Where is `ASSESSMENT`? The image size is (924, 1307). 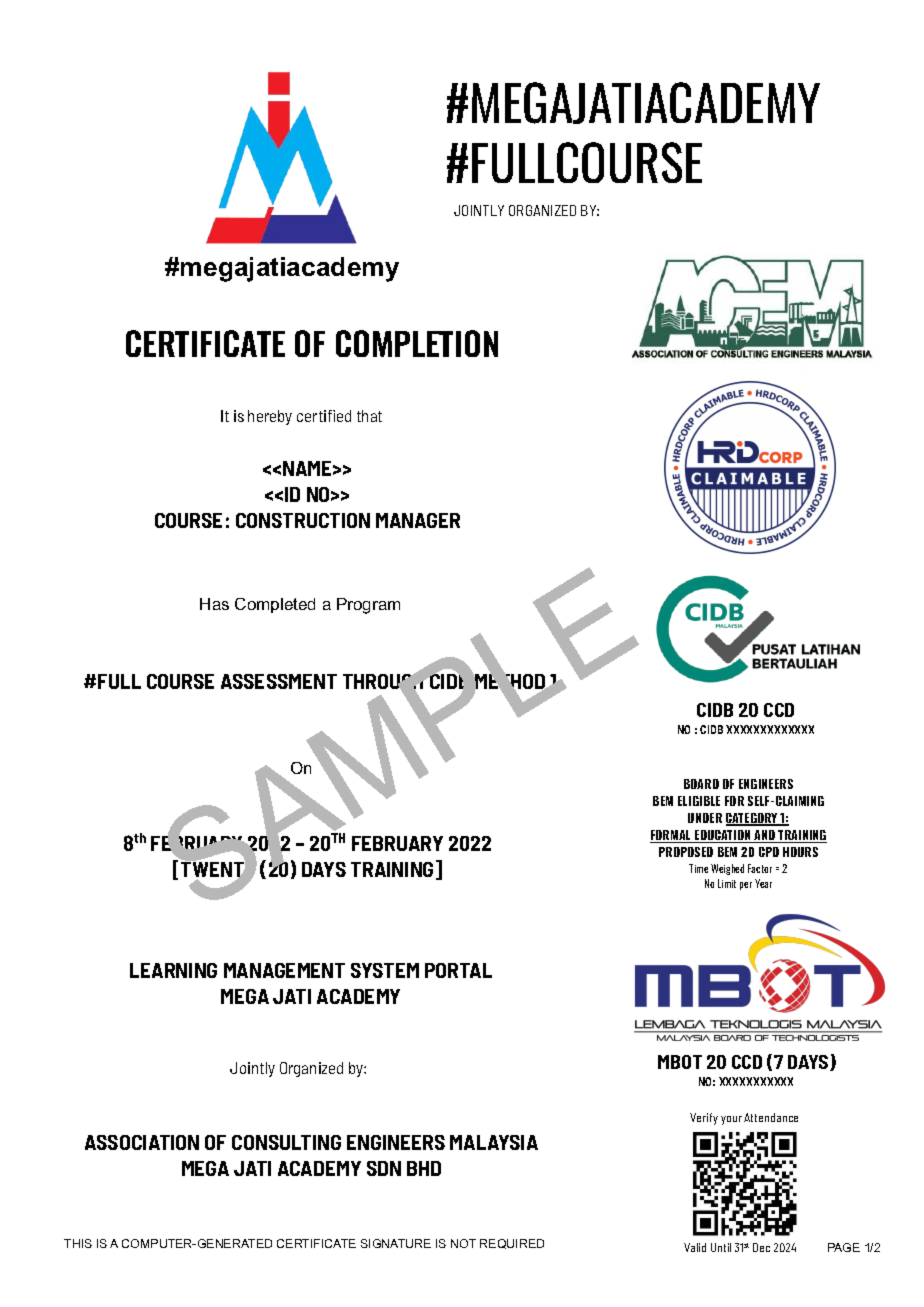
ASSESSMENT is located at coordinates (279, 681).
